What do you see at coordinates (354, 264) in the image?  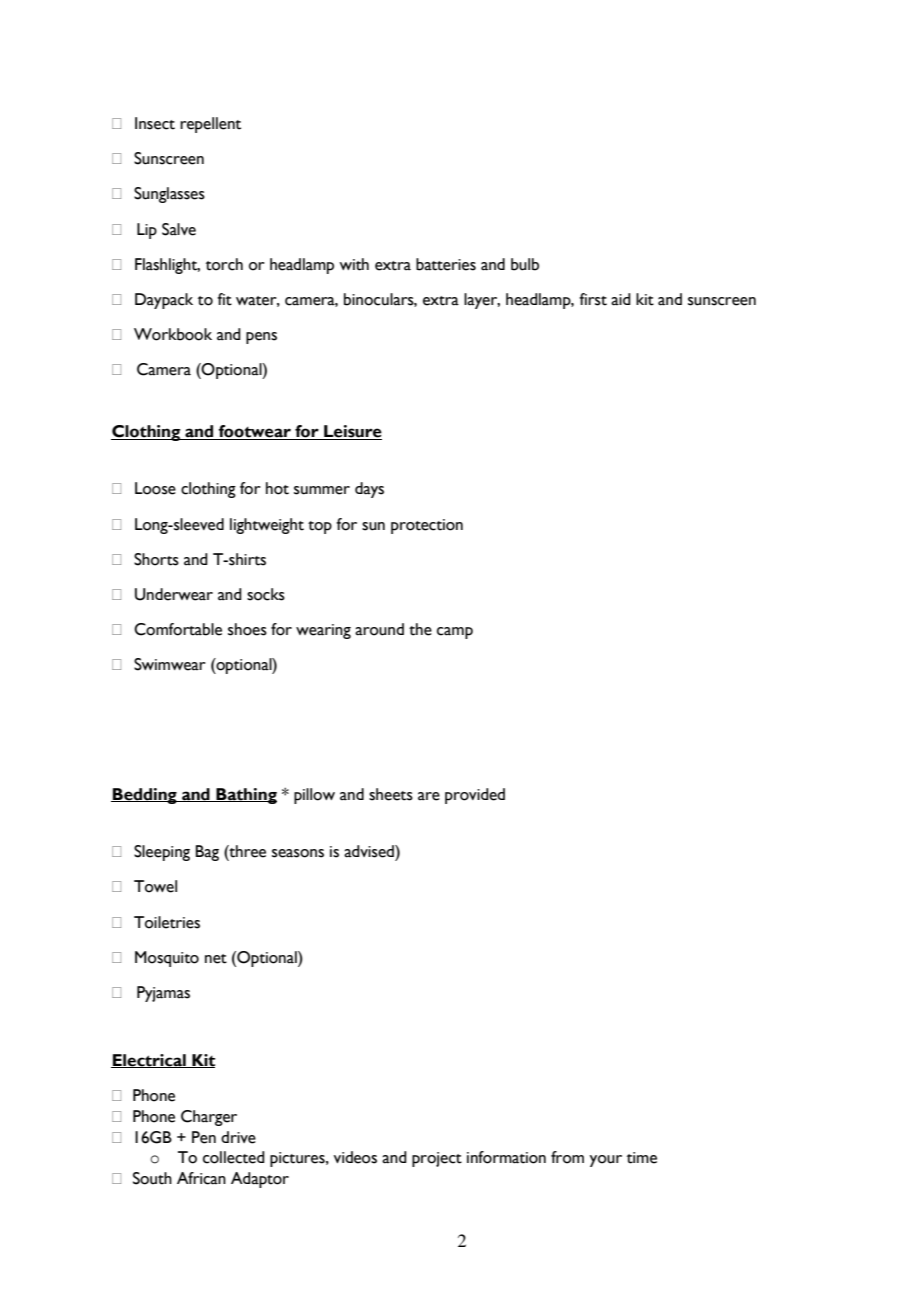 I see `with` at bounding box center [354, 264].
